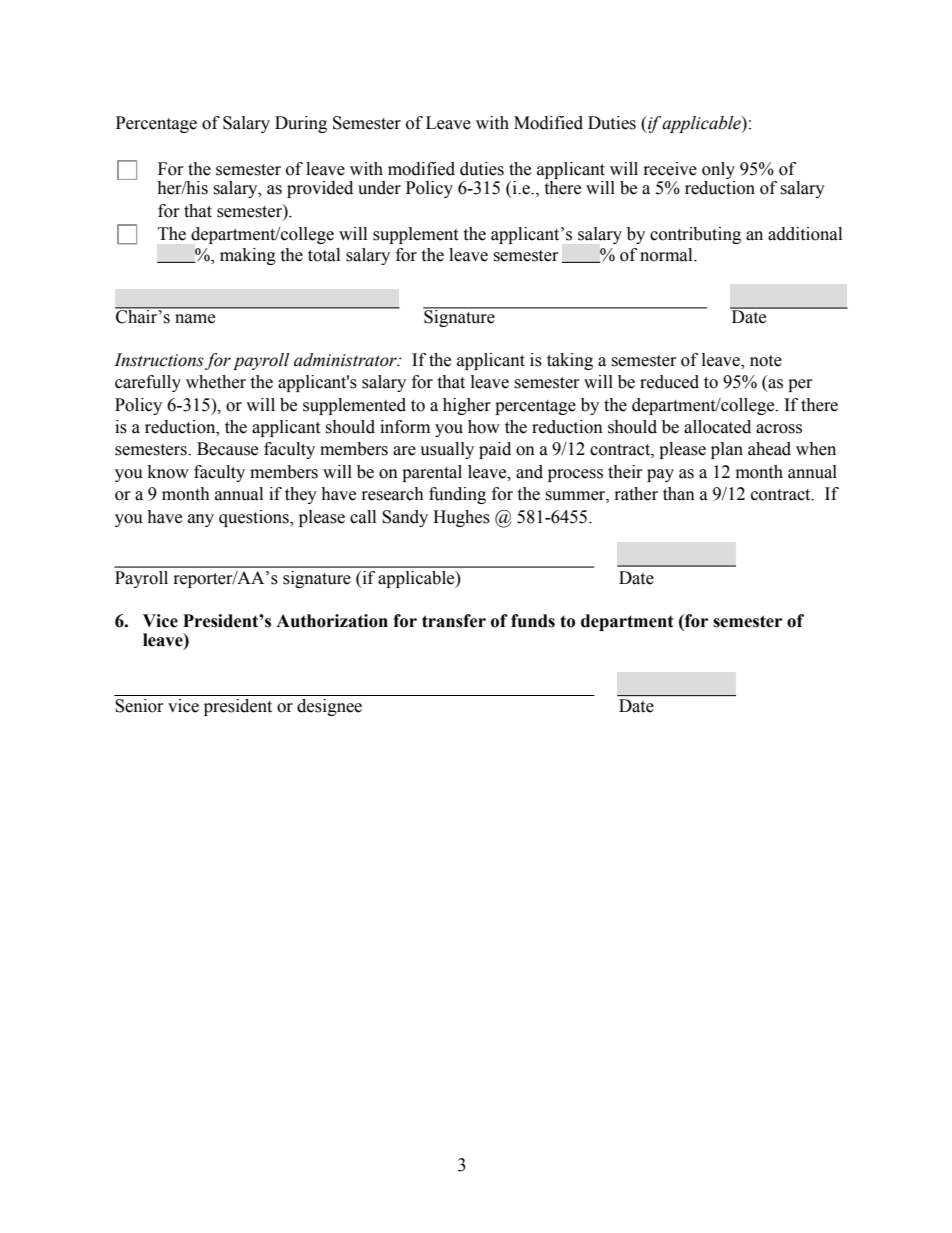  Describe the element at coordinates (718, 172) in the page. I see `only` at that location.
